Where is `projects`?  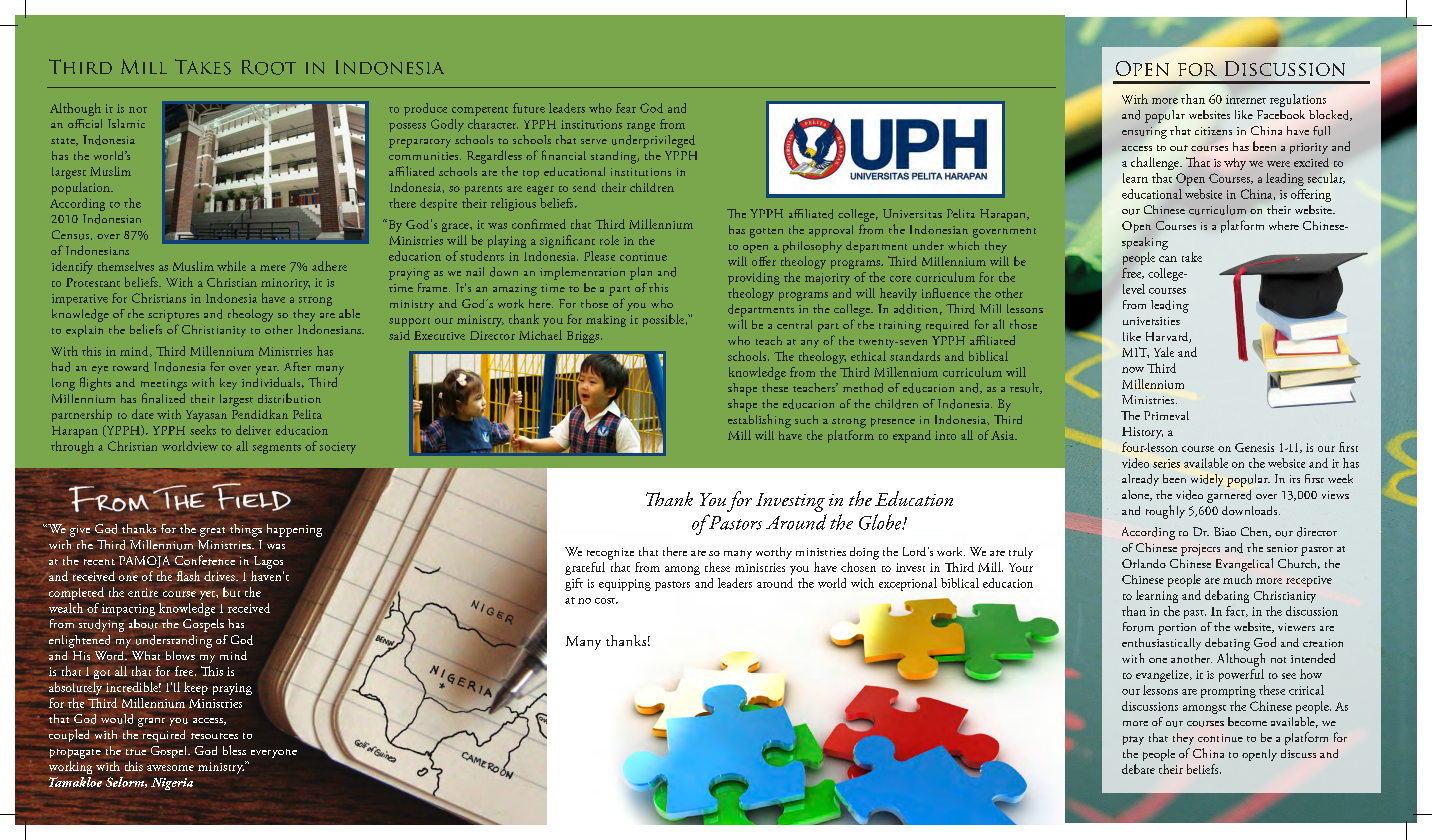
projects is located at coordinates (1200, 550).
